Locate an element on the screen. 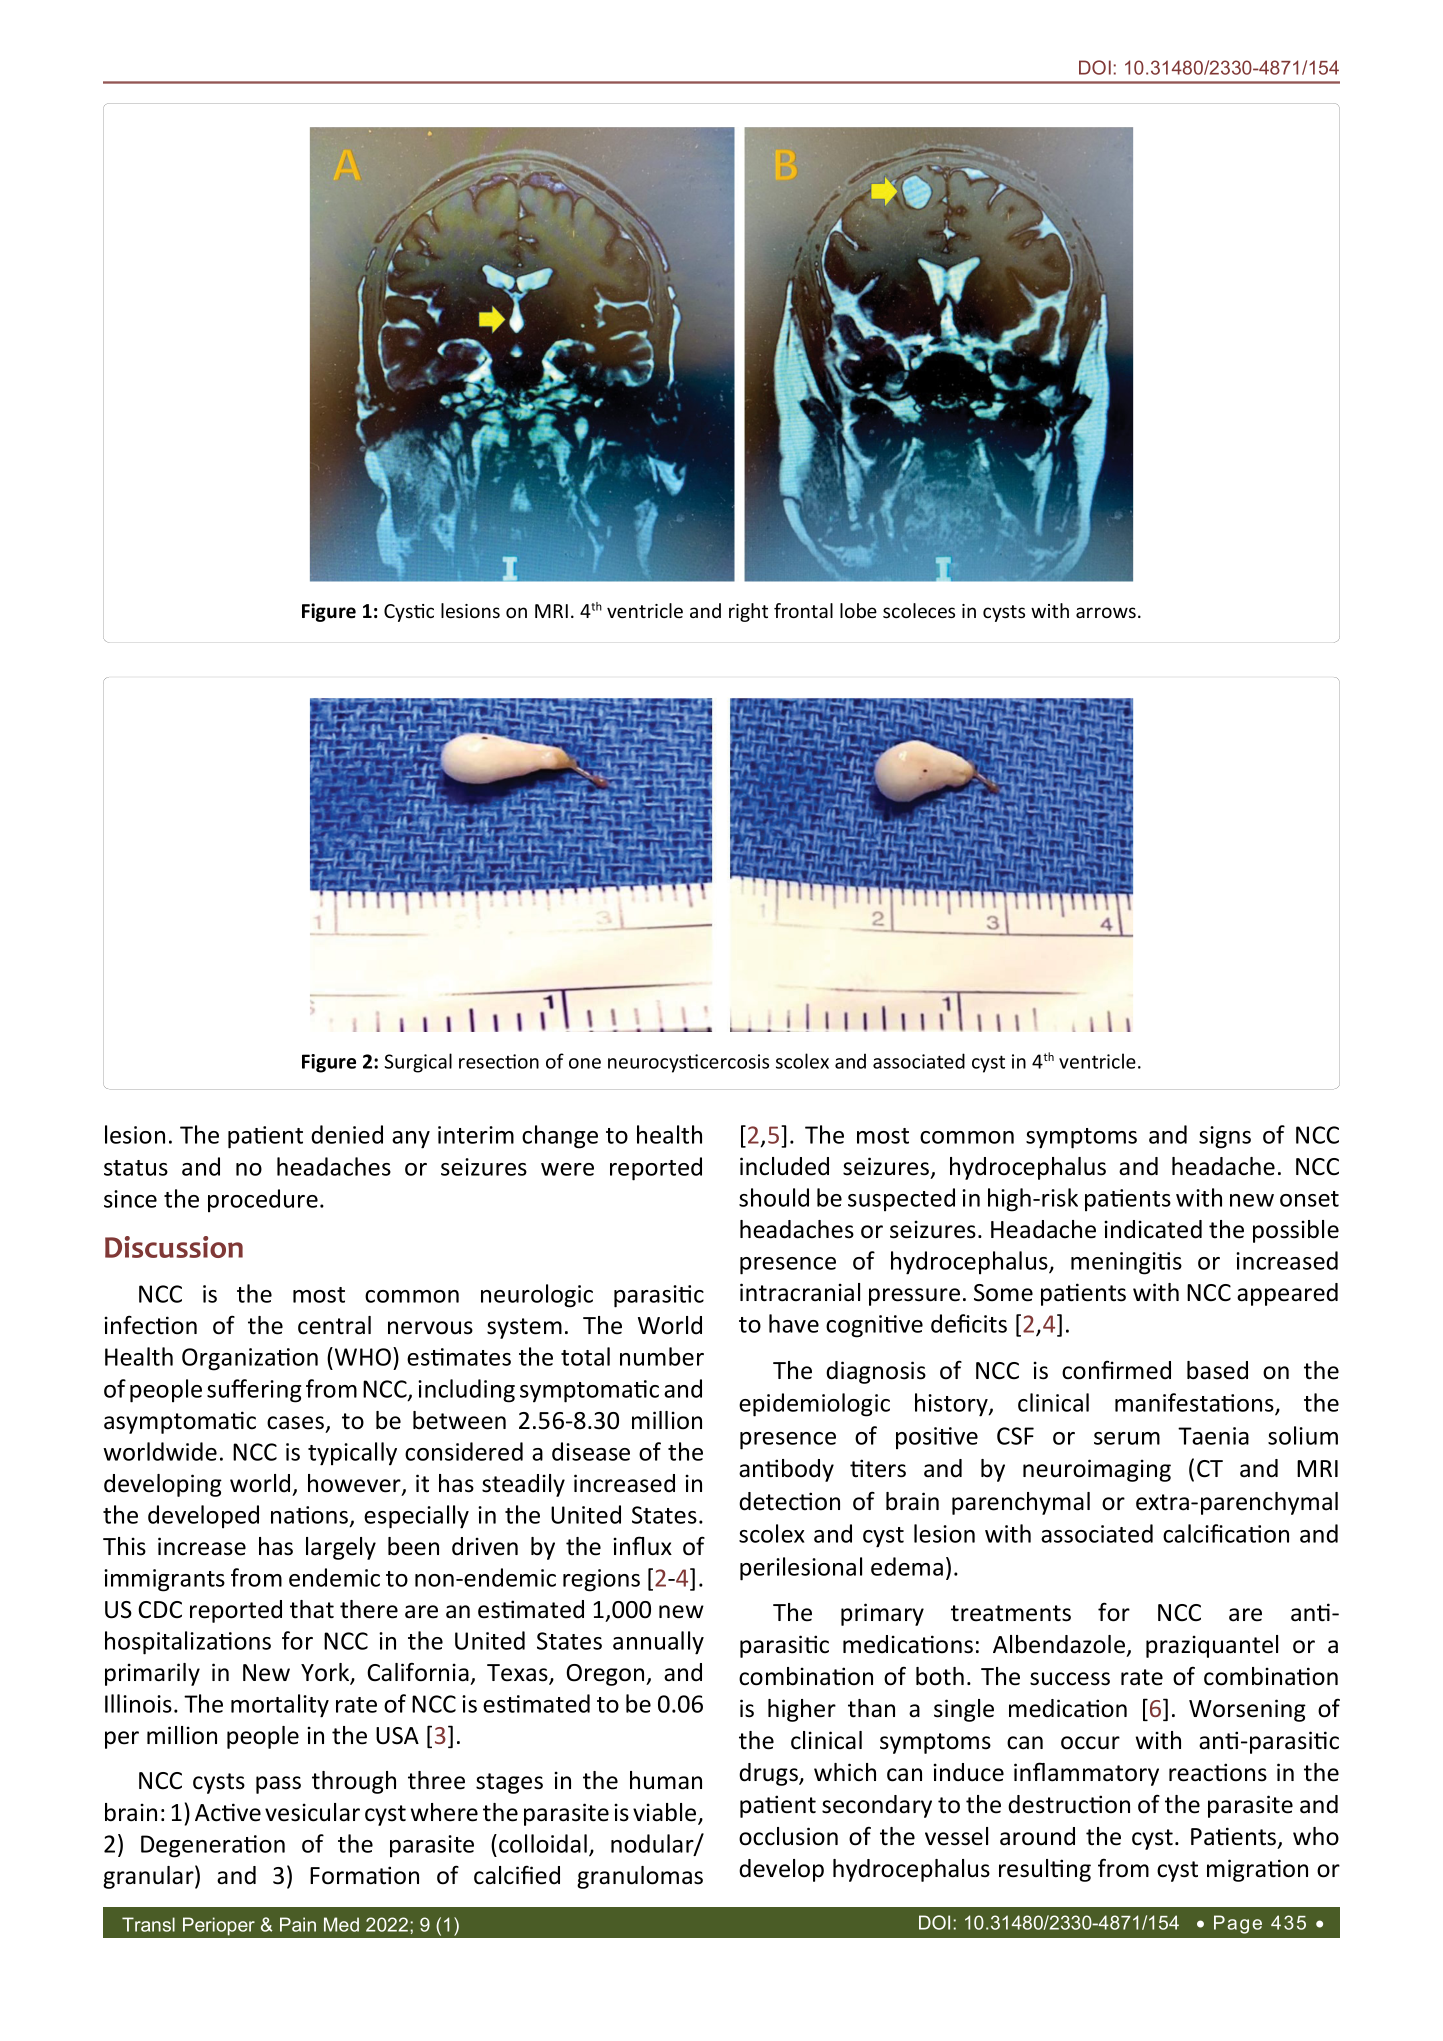 This screenshot has height=2041, width=1443. frontal is located at coordinates (803, 610).
